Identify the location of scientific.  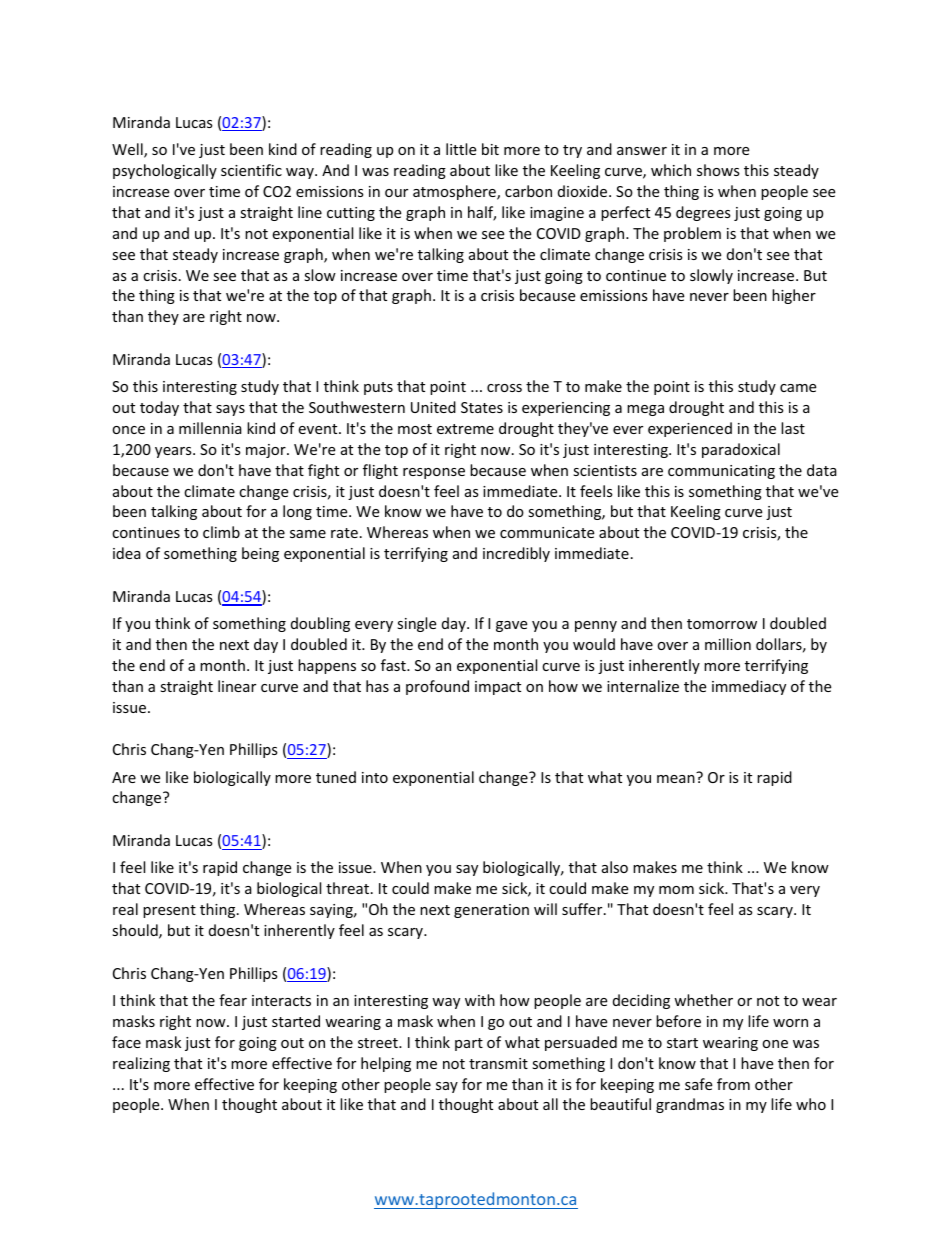
(251, 170).
